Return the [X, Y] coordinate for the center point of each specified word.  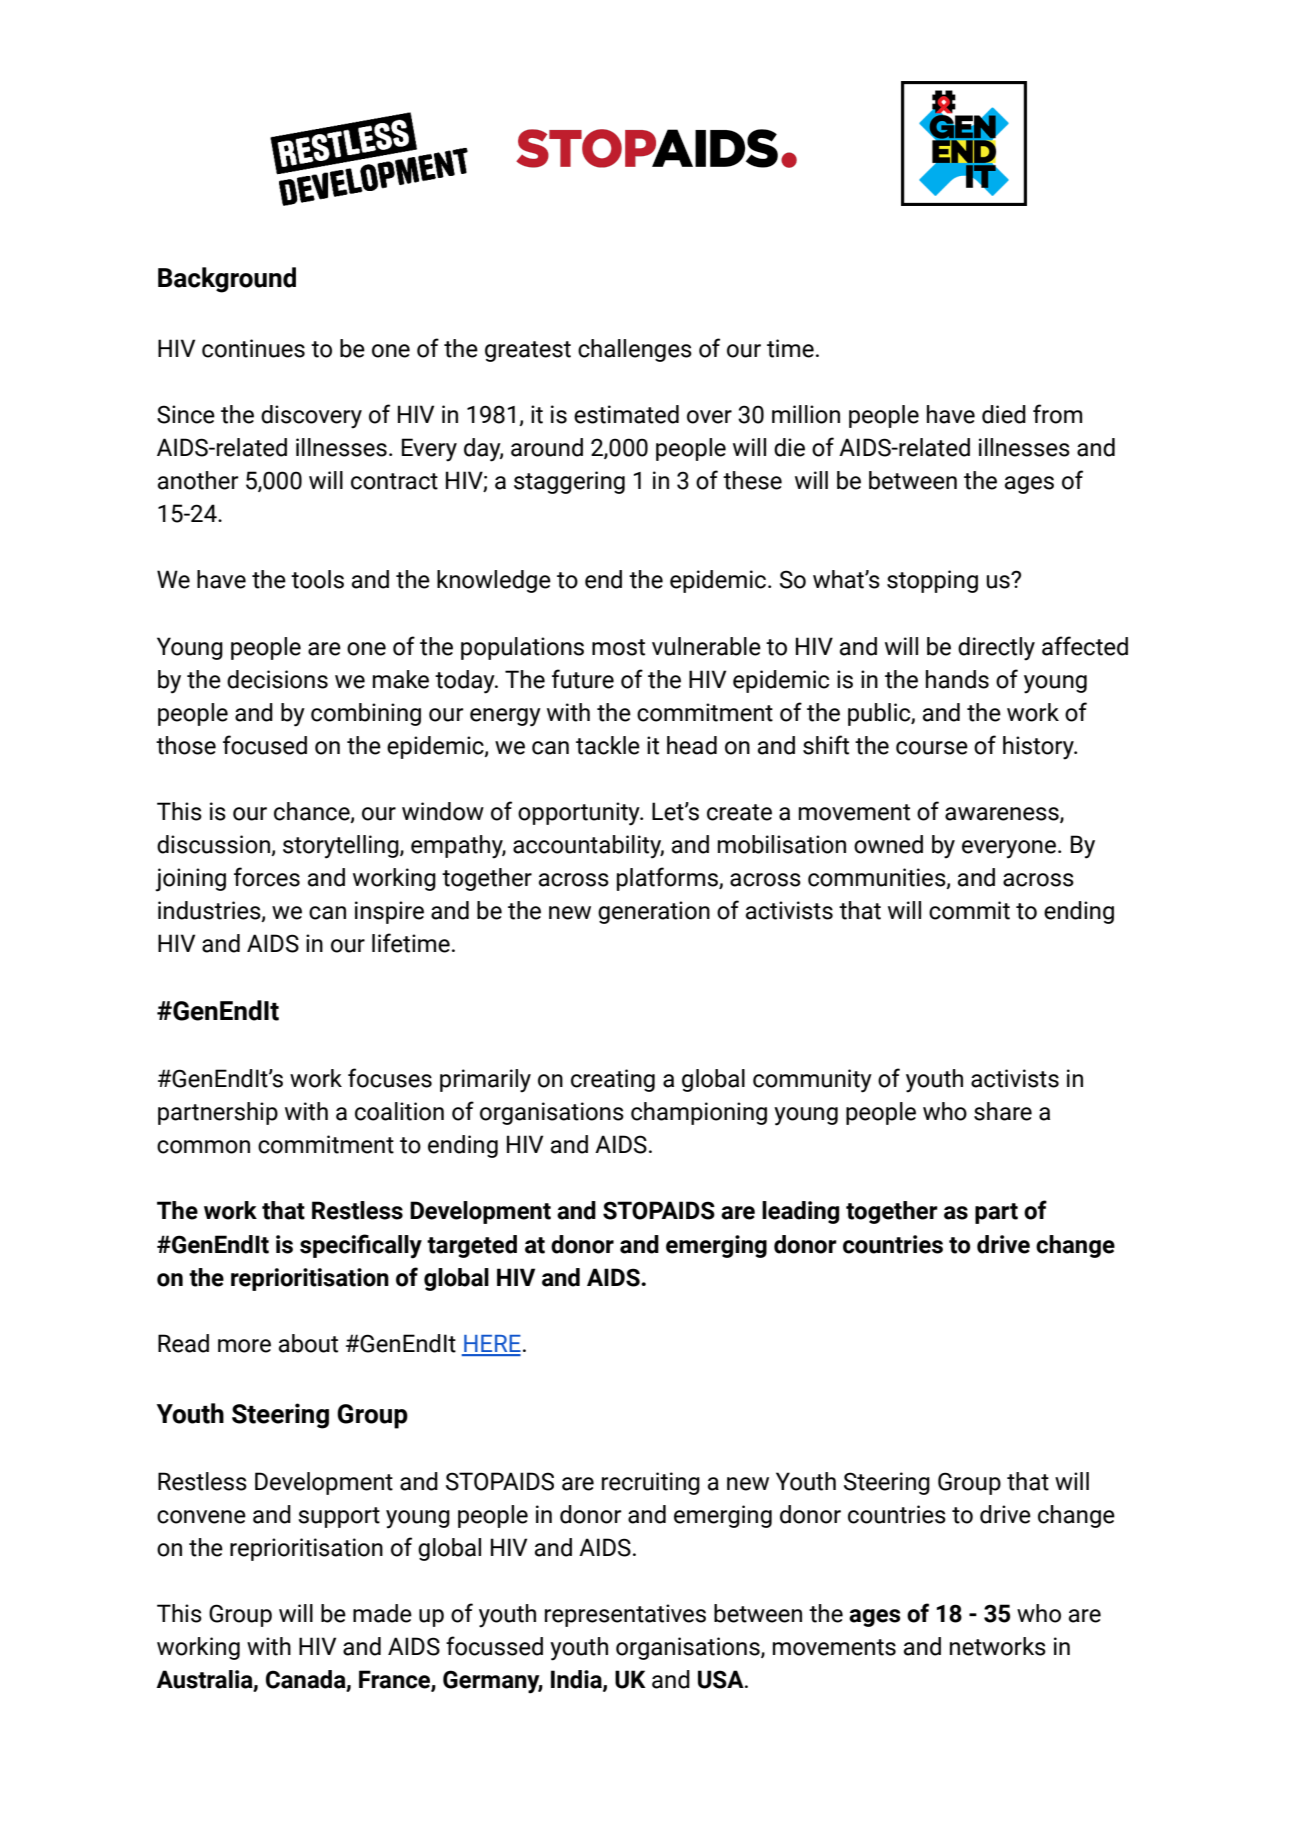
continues [253, 348]
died [1004, 414]
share [1003, 1111]
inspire [389, 912]
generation [654, 912]
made [382, 1613]
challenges [635, 350]
